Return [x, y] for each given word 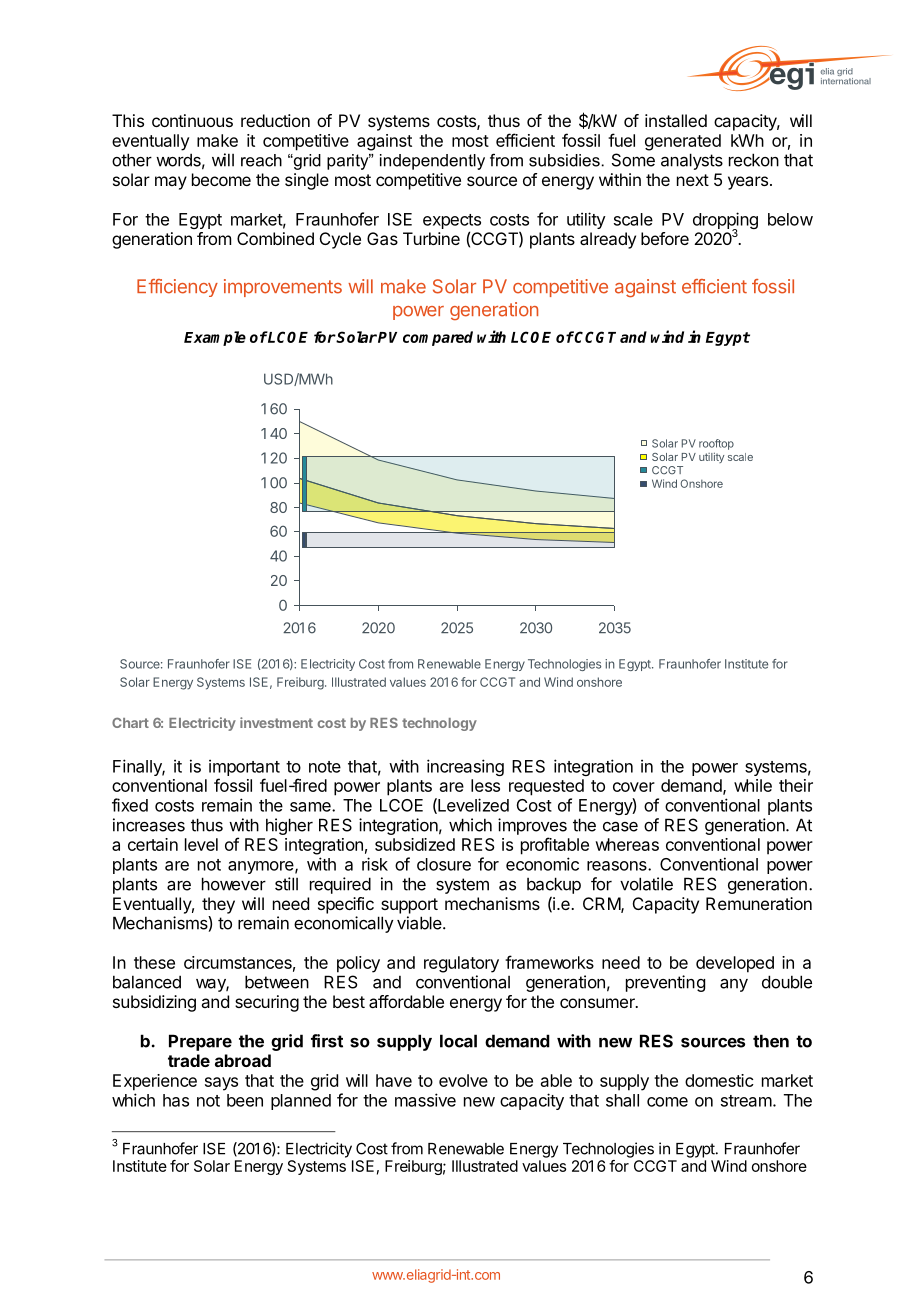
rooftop [716, 444]
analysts [692, 161]
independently [432, 162]
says [221, 1084]
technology [439, 724]
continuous [192, 120]
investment [276, 722]
